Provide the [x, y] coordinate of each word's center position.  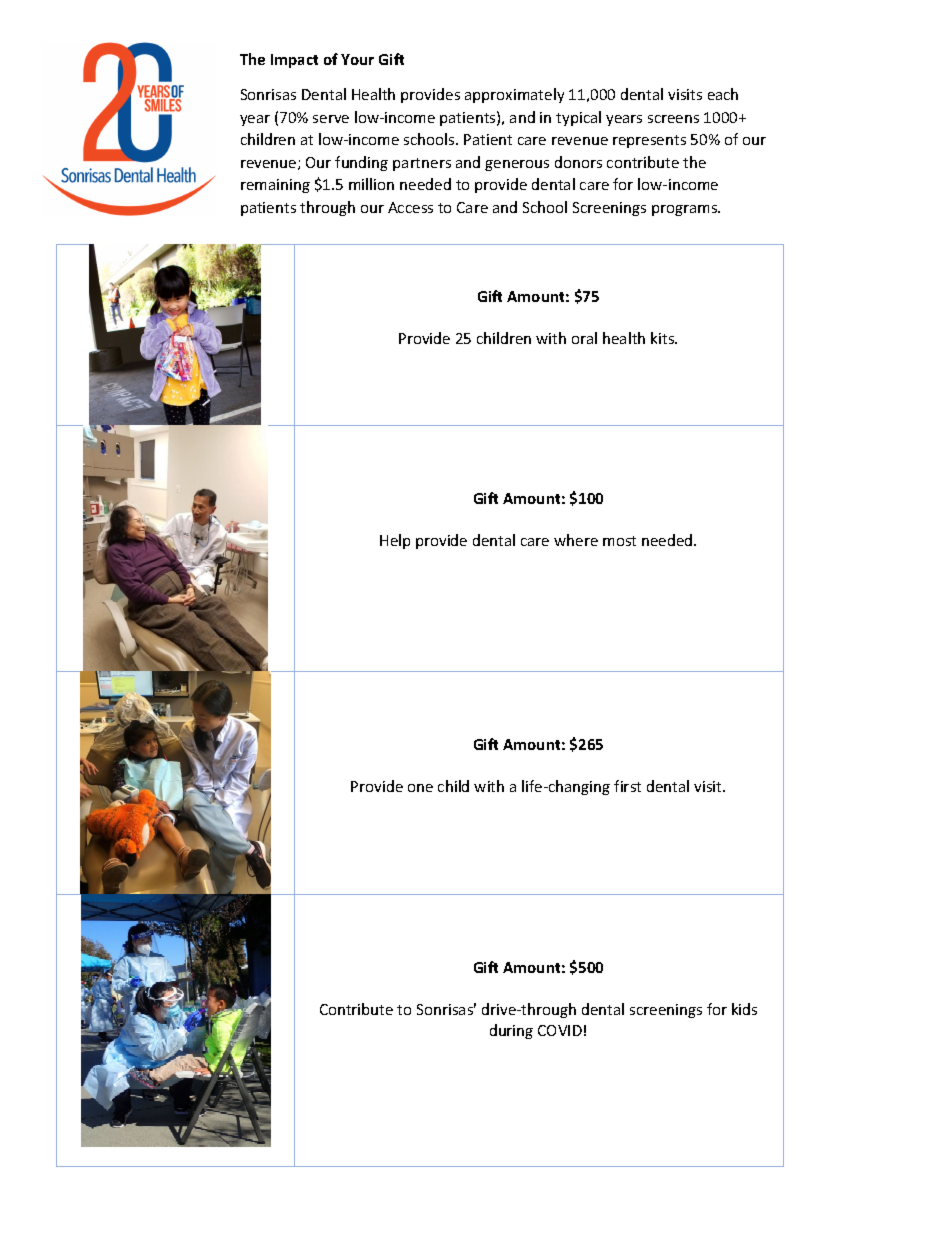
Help [395, 541]
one [420, 788]
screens [673, 119]
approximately [514, 95]
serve [331, 119]
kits [664, 338]
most [619, 541]
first [627, 786]
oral [584, 338]
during [511, 1031]
